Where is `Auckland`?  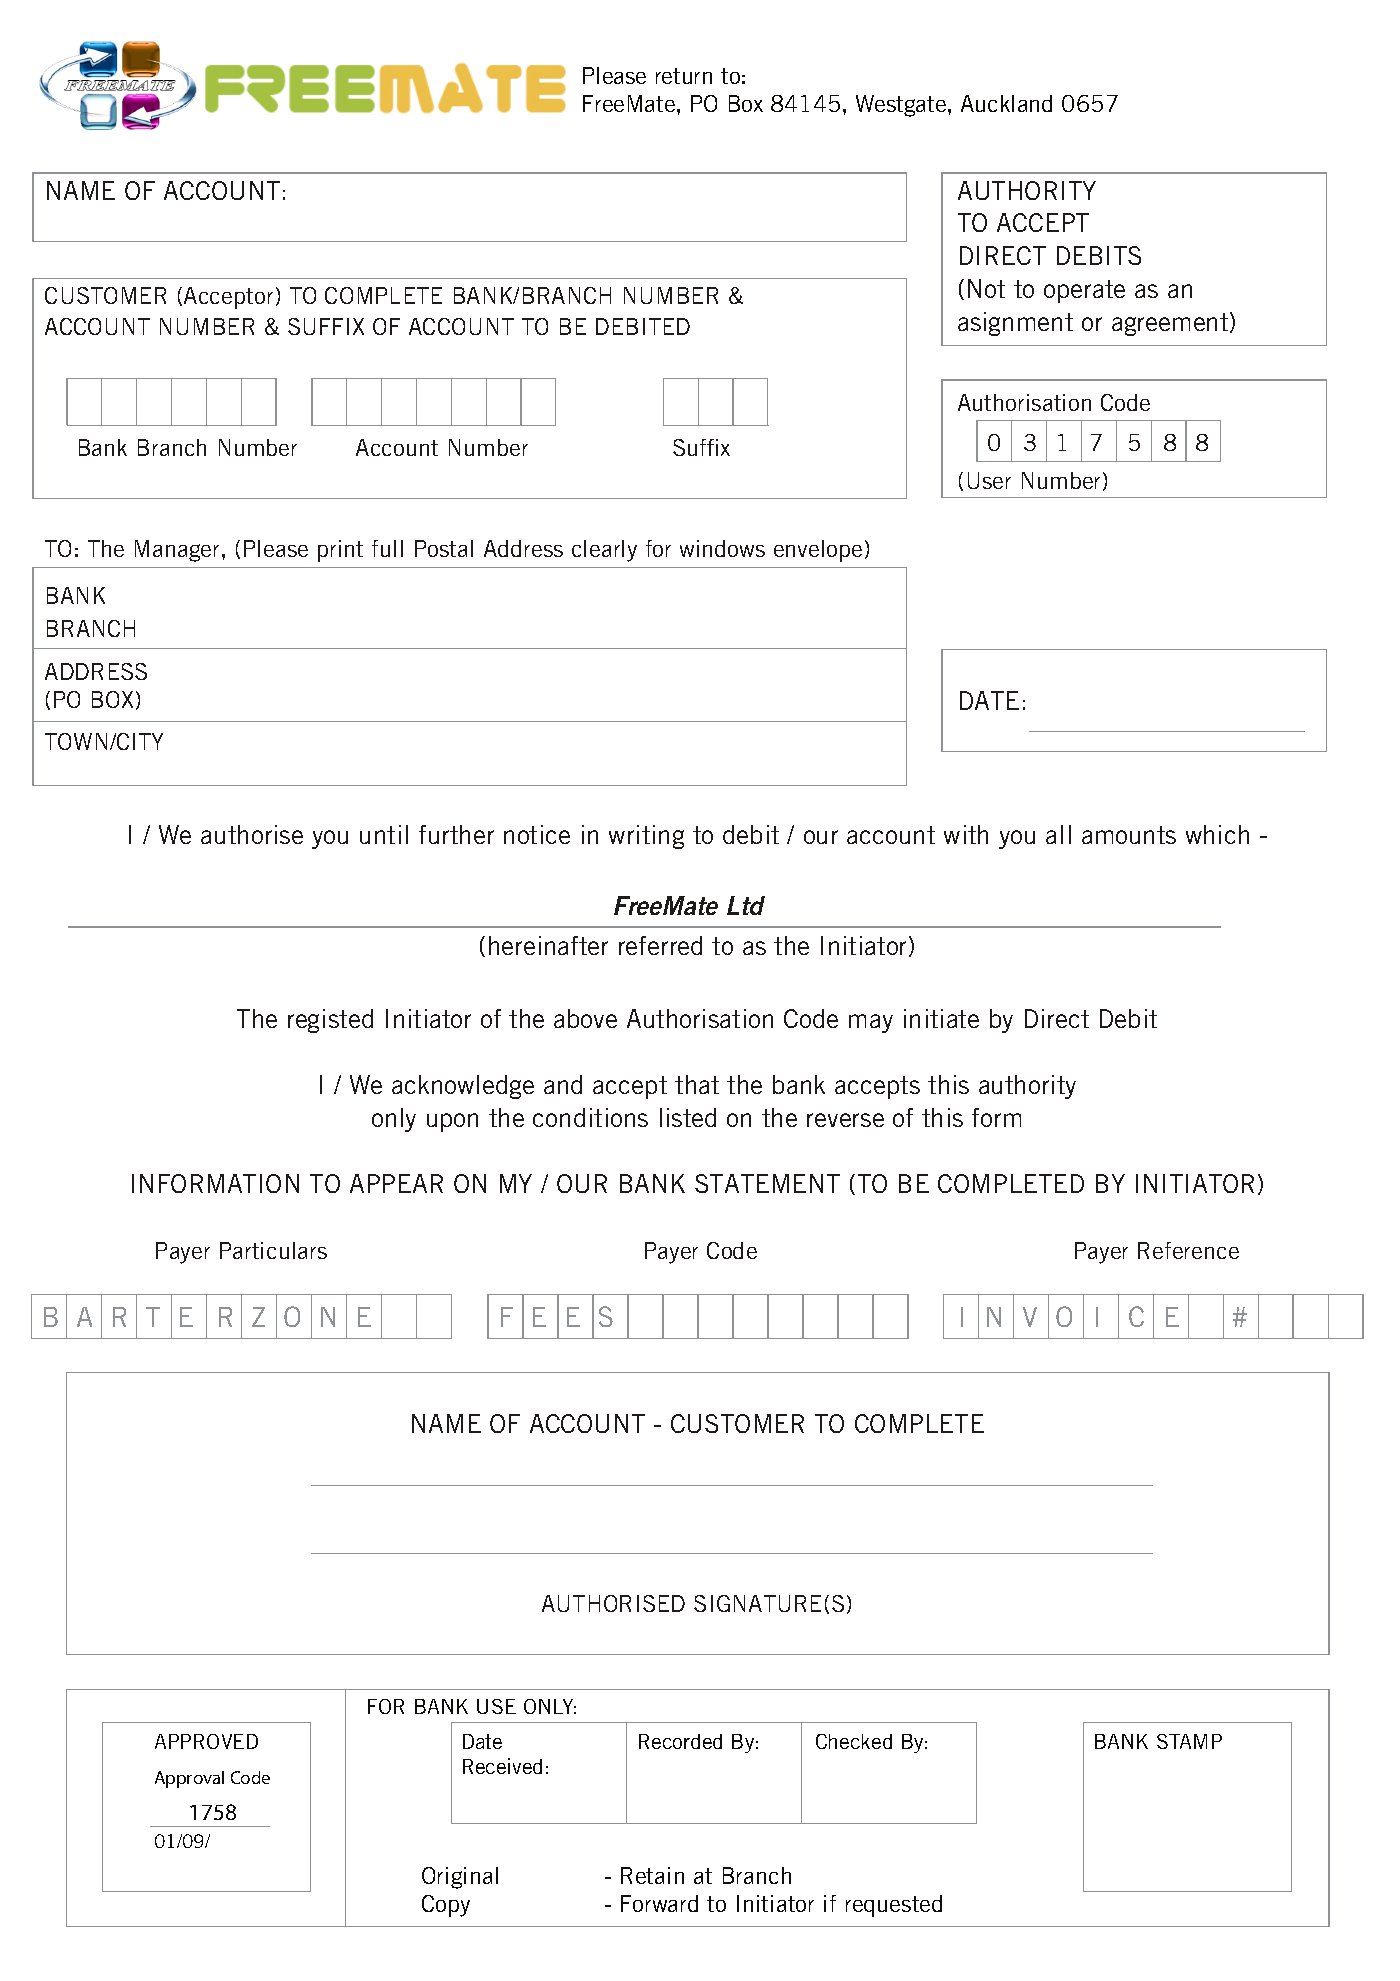 Auckland is located at coordinates (1006, 103).
